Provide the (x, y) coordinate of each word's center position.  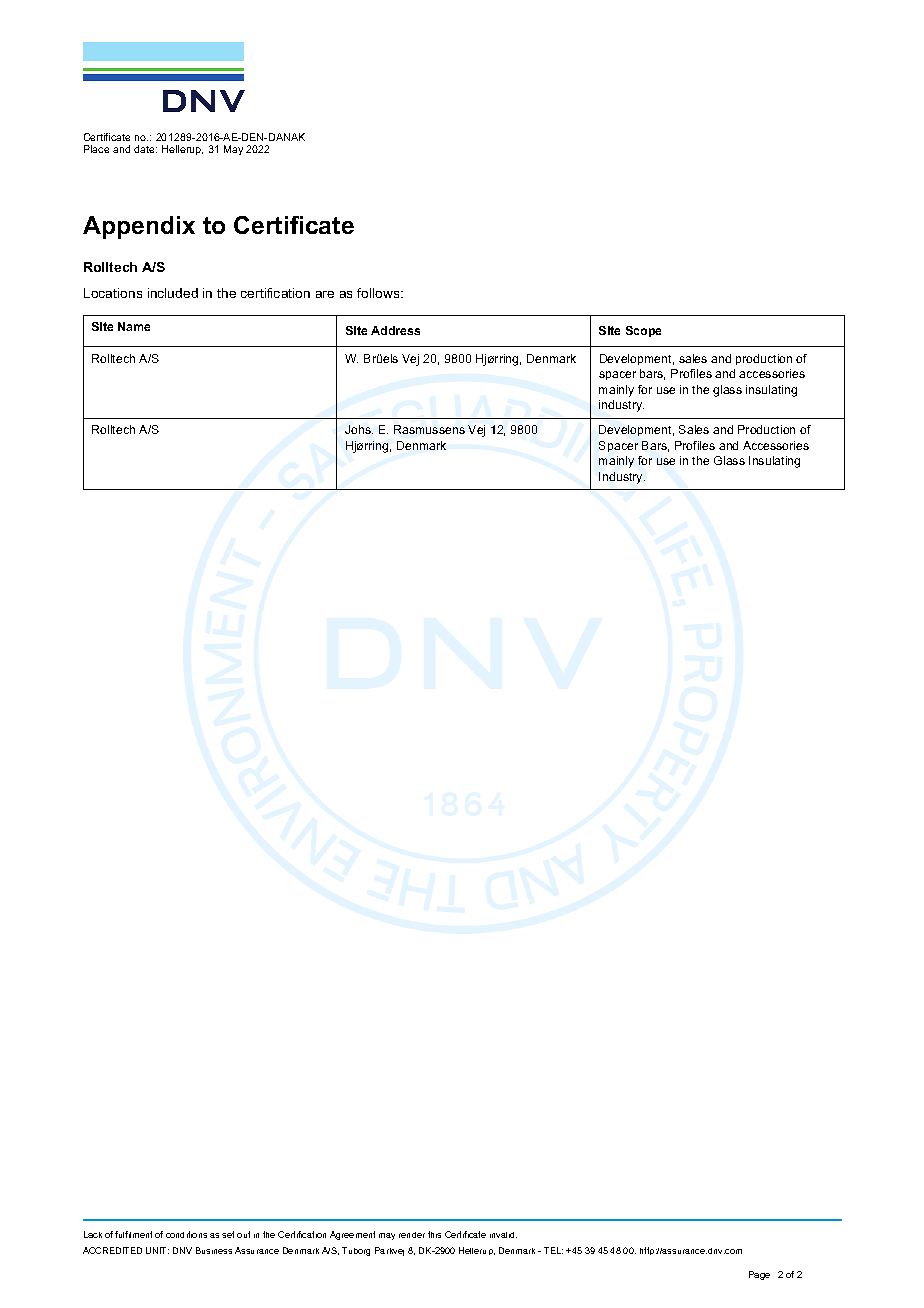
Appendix (139, 227)
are (325, 294)
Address (395, 330)
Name (134, 326)
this (434, 1234)
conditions (186, 1234)
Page (759, 1275)
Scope (643, 331)
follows (379, 293)
